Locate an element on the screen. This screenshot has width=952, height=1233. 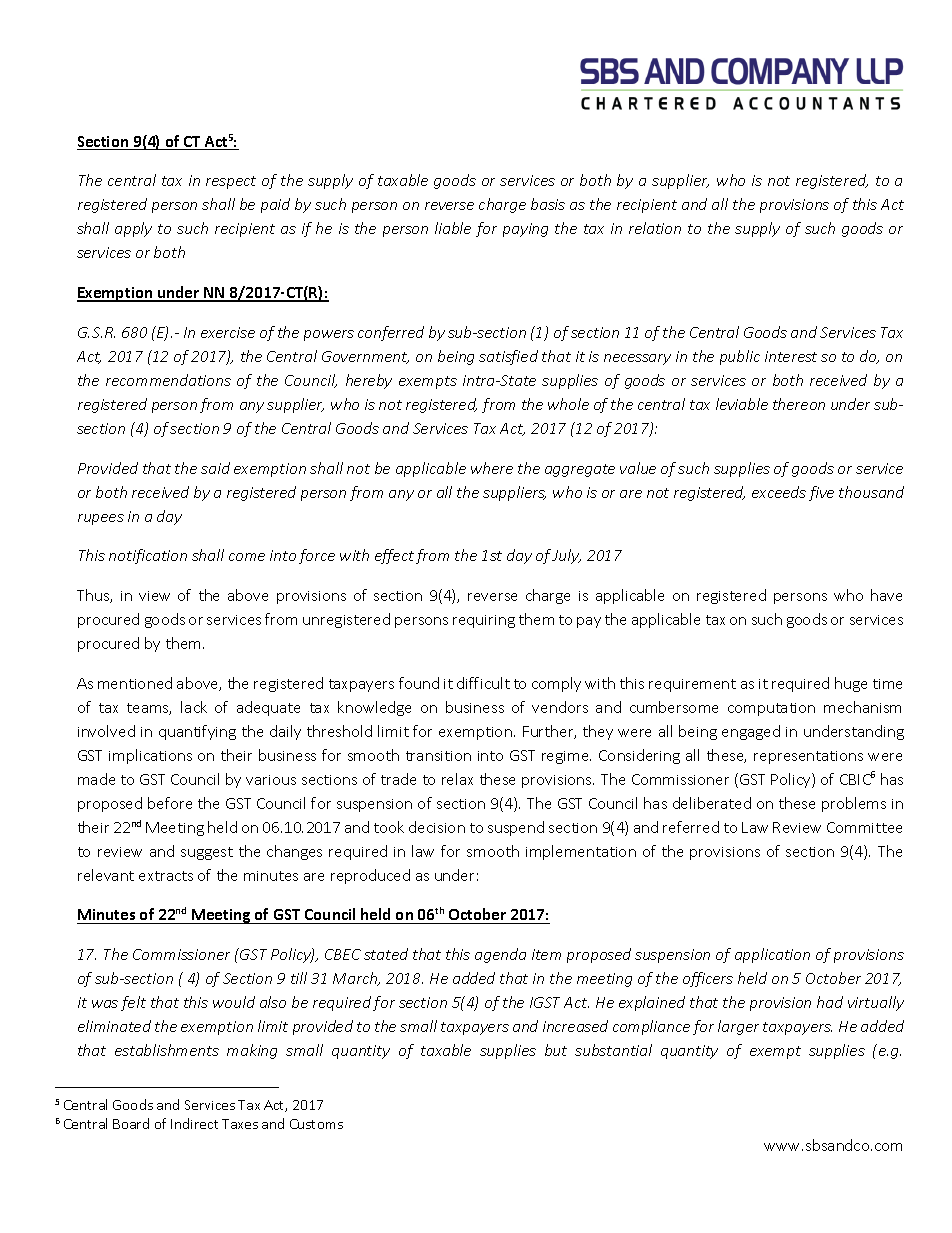
relax is located at coordinates (457, 779).
